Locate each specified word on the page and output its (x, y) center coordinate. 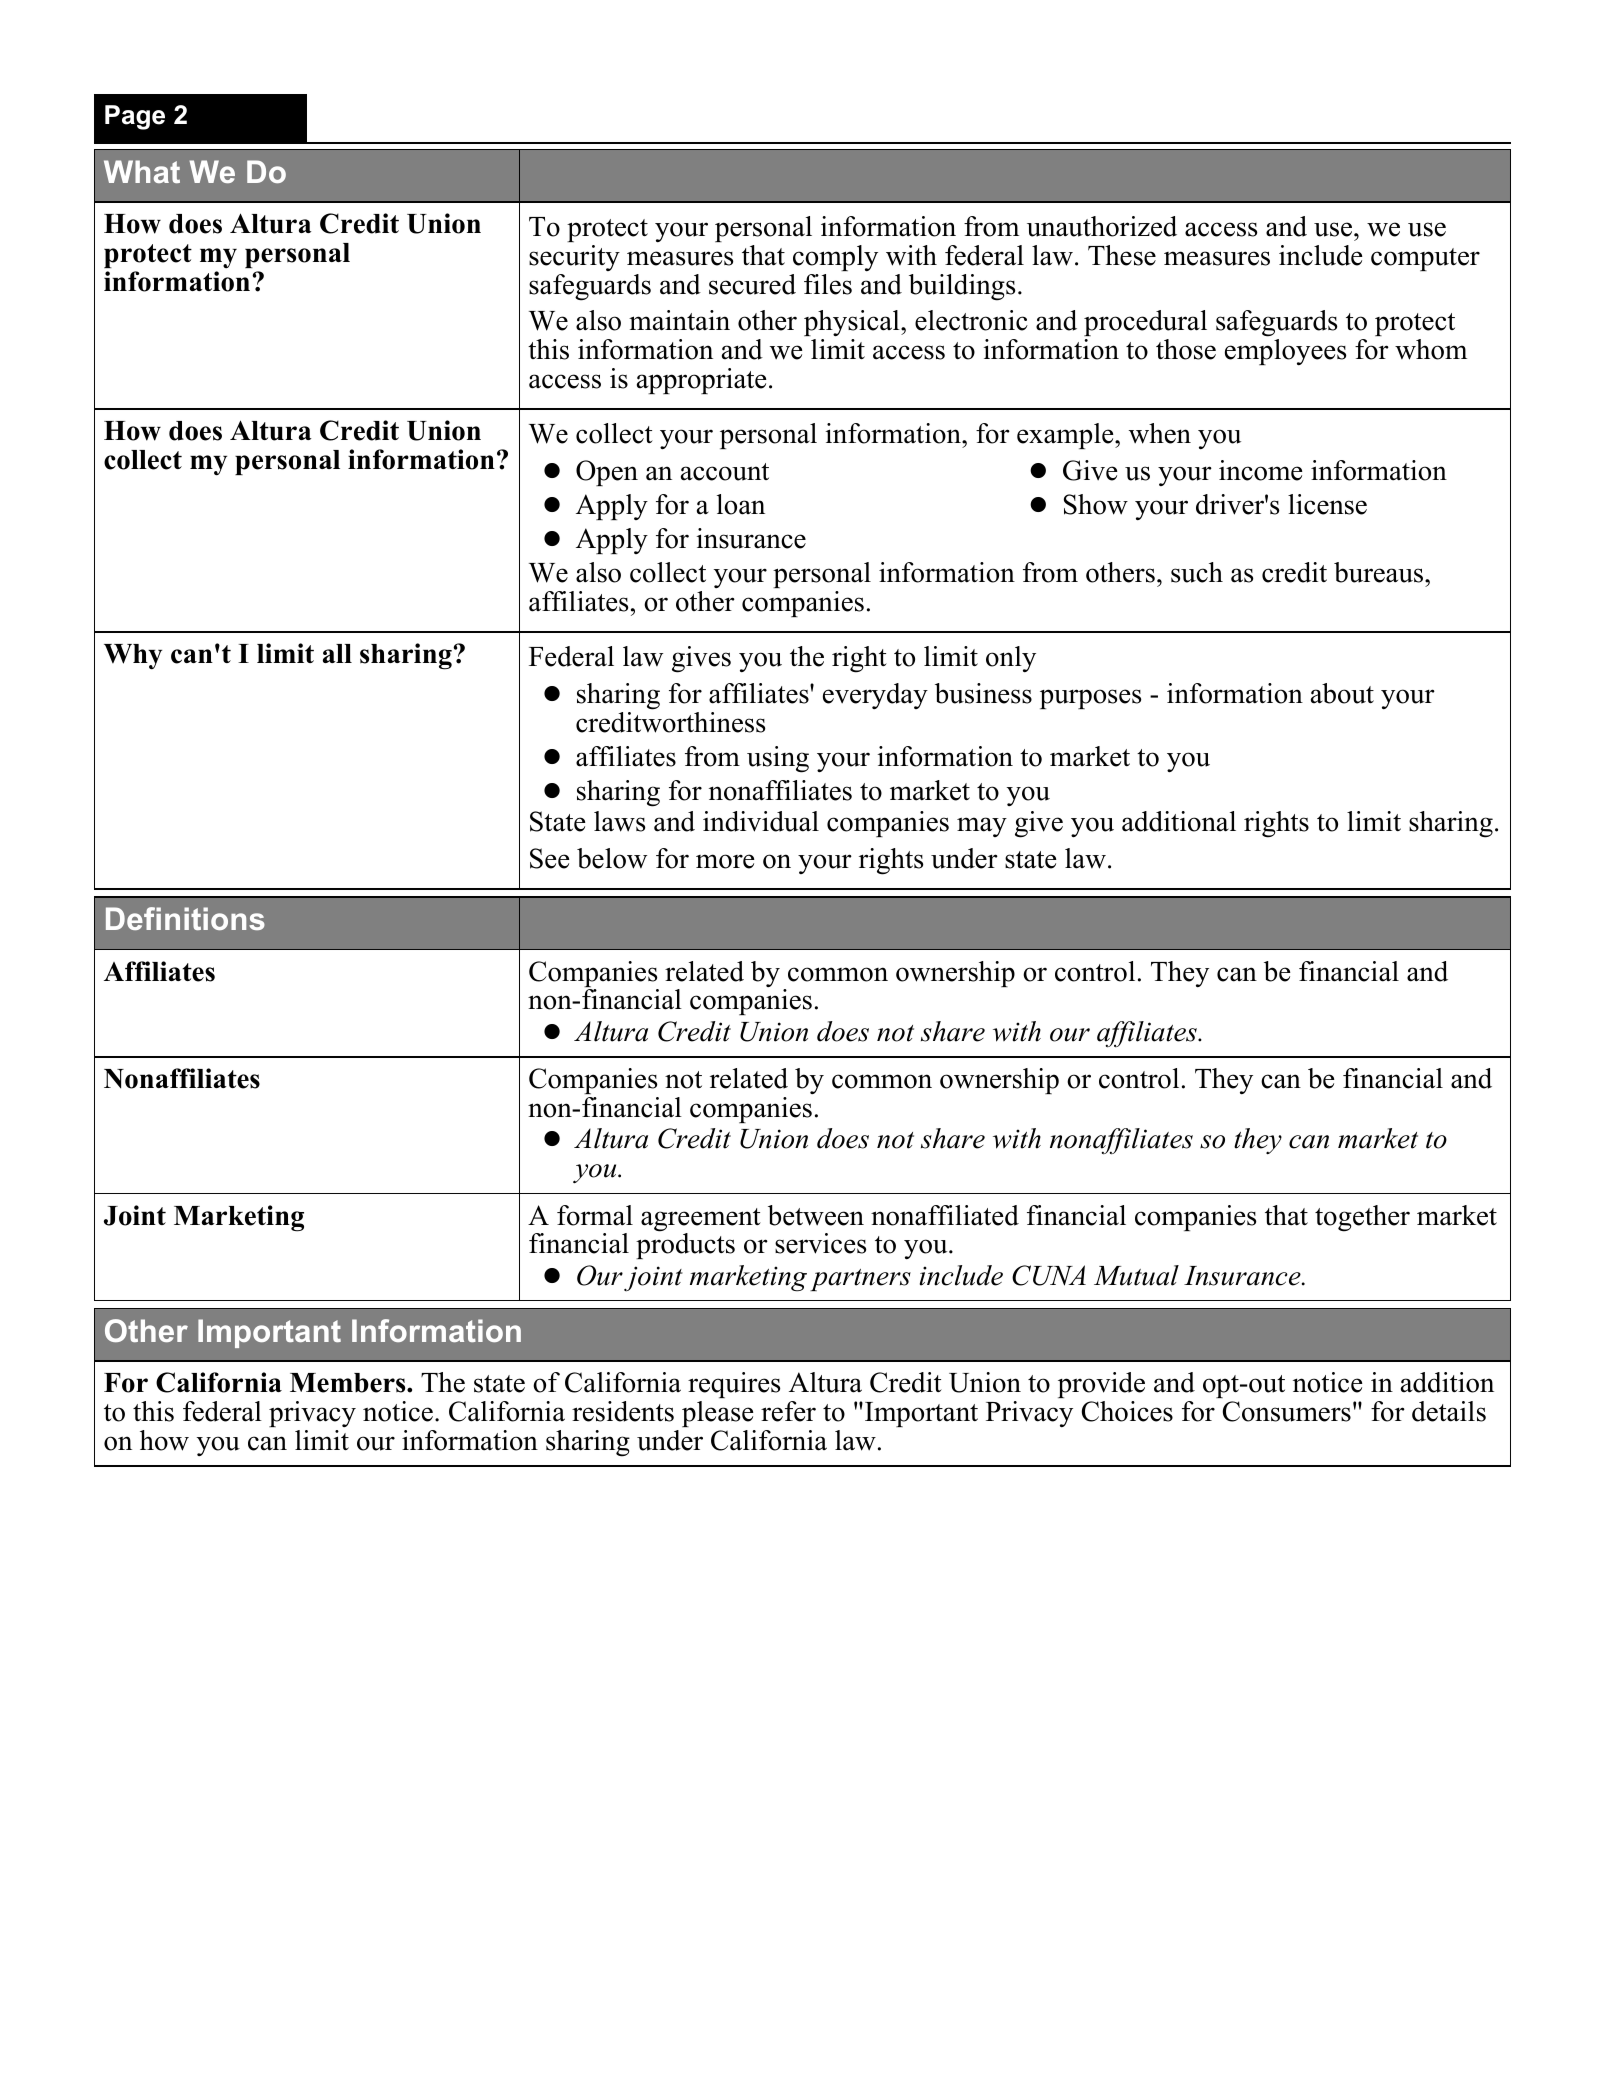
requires (734, 1385)
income (1260, 470)
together (1362, 1218)
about (1342, 693)
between (816, 1215)
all (337, 653)
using (778, 759)
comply (835, 258)
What (142, 171)
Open (607, 473)
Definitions (185, 918)
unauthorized (1102, 226)
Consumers (1287, 1411)
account (725, 472)
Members (349, 1383)
